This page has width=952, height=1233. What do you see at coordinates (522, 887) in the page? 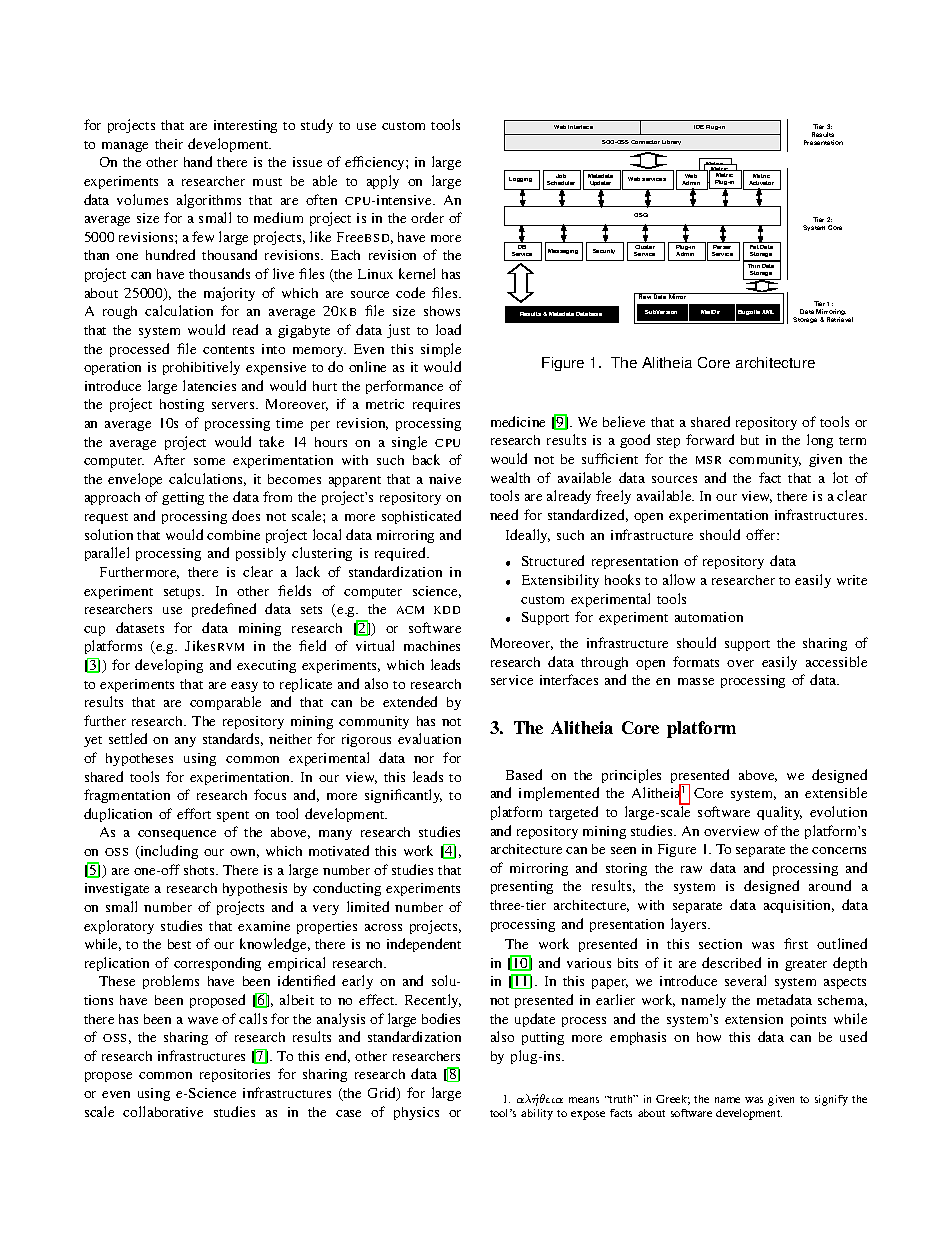
I see `presenting` at bounding box center [522, 887].
